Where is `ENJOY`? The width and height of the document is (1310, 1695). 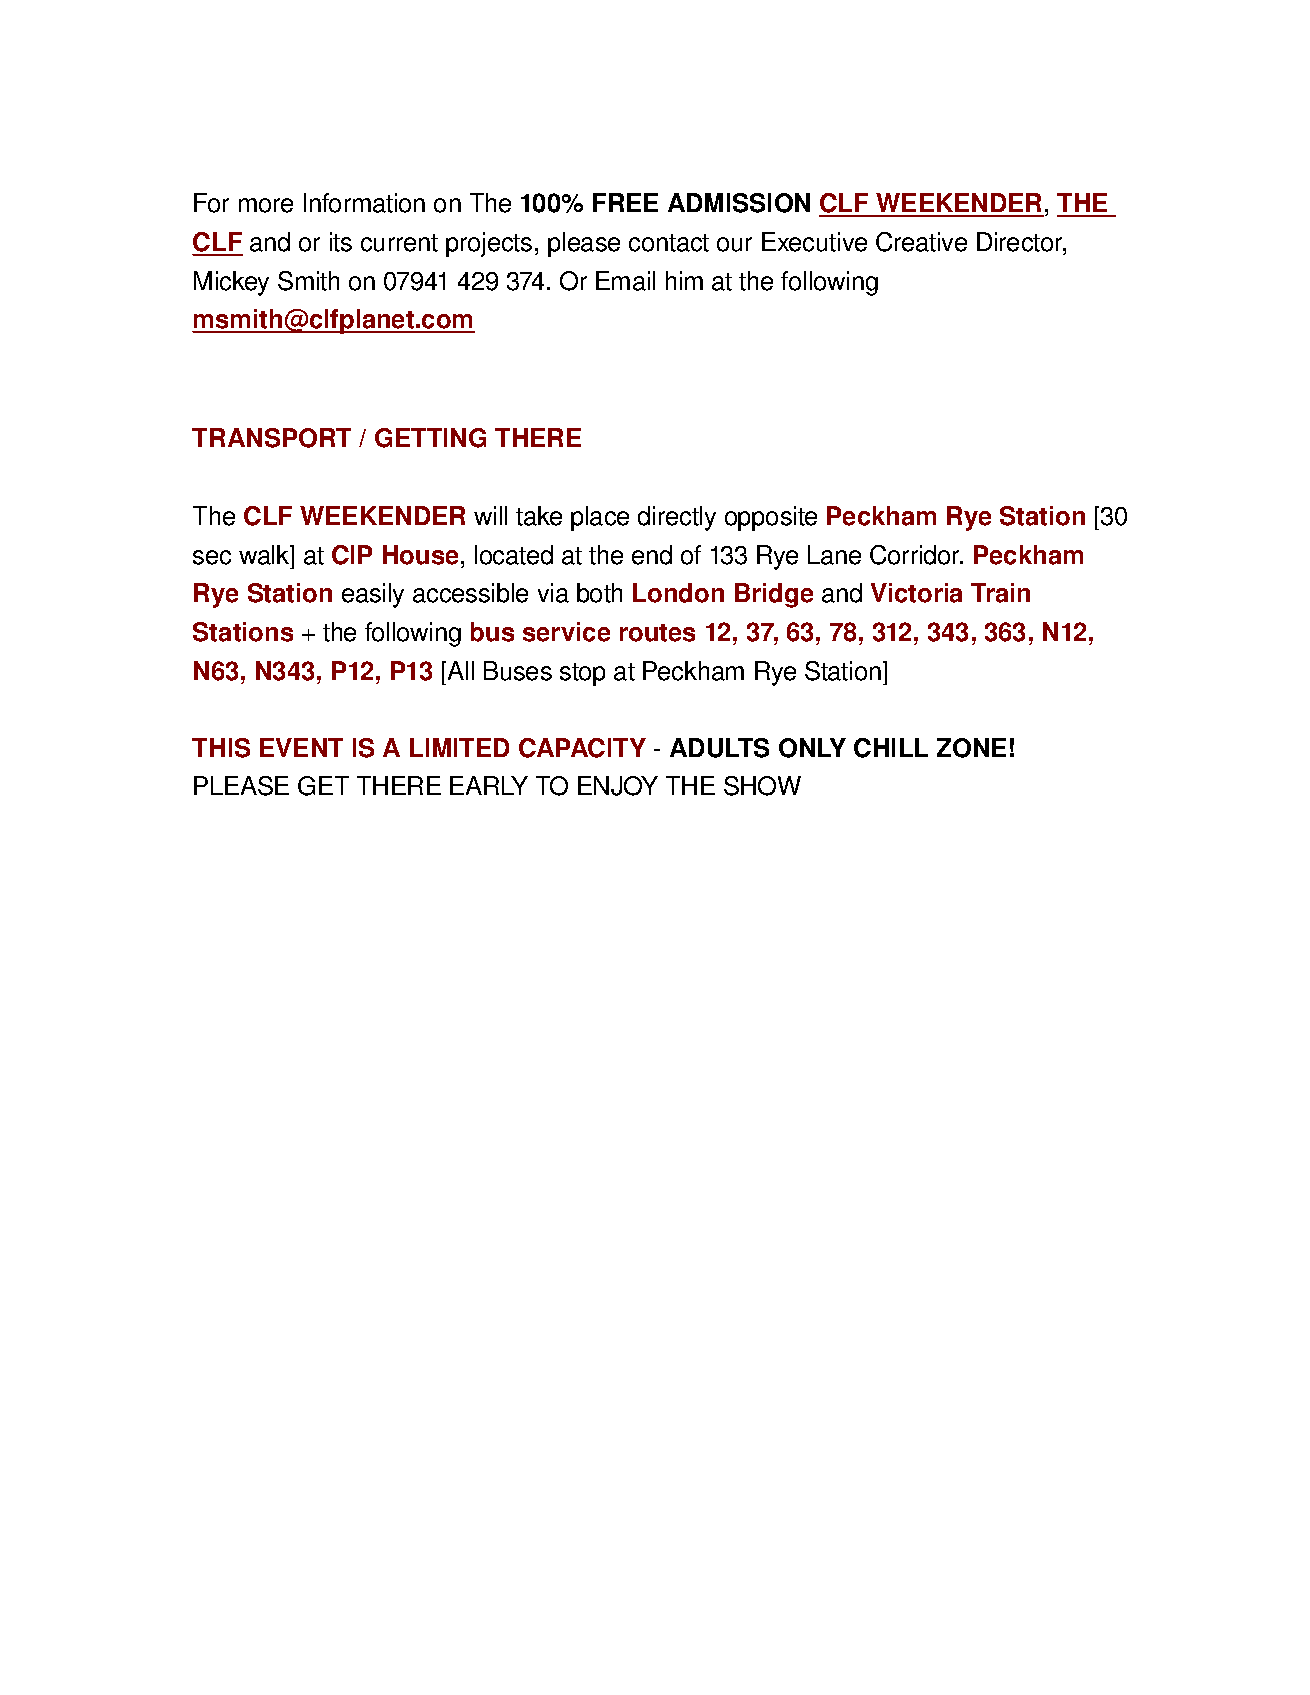
ENJOY is located at coordinates (618, 786).
